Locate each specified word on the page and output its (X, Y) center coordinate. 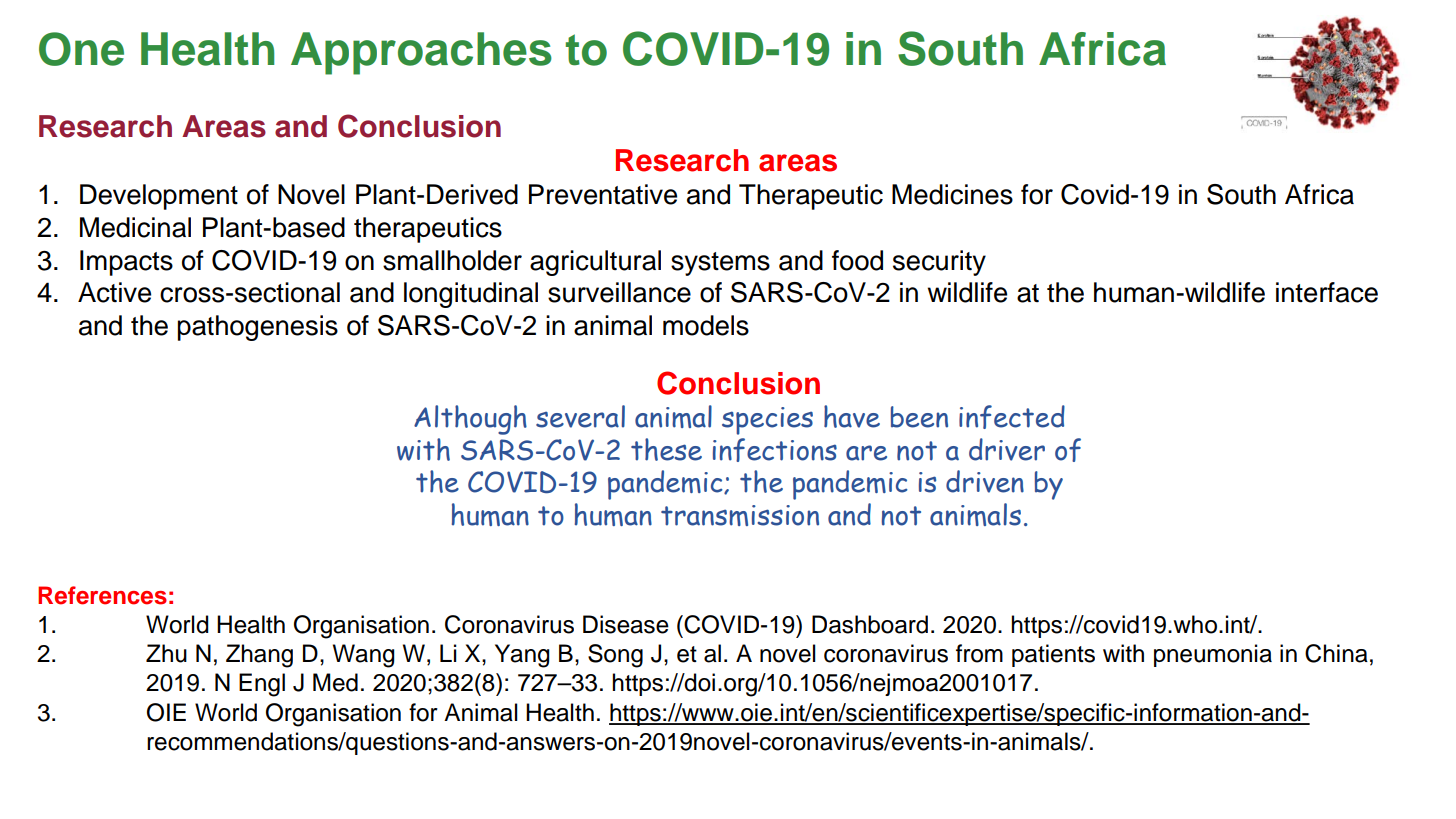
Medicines (952, 194)
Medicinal (135, 227)
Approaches (421, 53)
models (706, 325)
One (81, 49)
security (939, 263)
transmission (740, 515)
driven (985, 481)
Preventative (603, 194)
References (102, 595)
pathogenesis (258, 328)
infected (1012, 417)
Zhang (259, 656)
